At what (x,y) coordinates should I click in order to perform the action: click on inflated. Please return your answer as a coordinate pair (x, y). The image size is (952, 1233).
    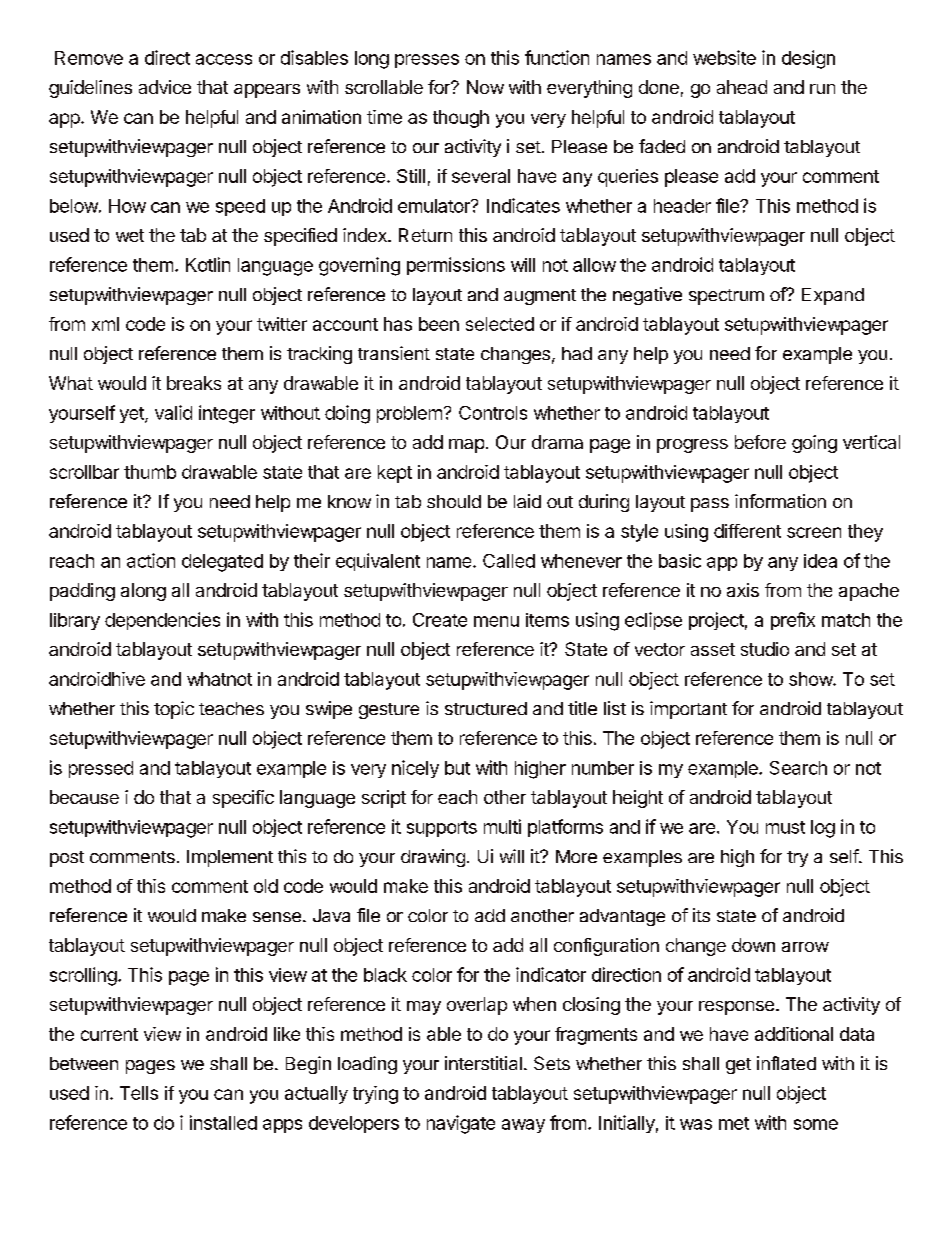
    Looking at the image, I should click on (786, 1063).
